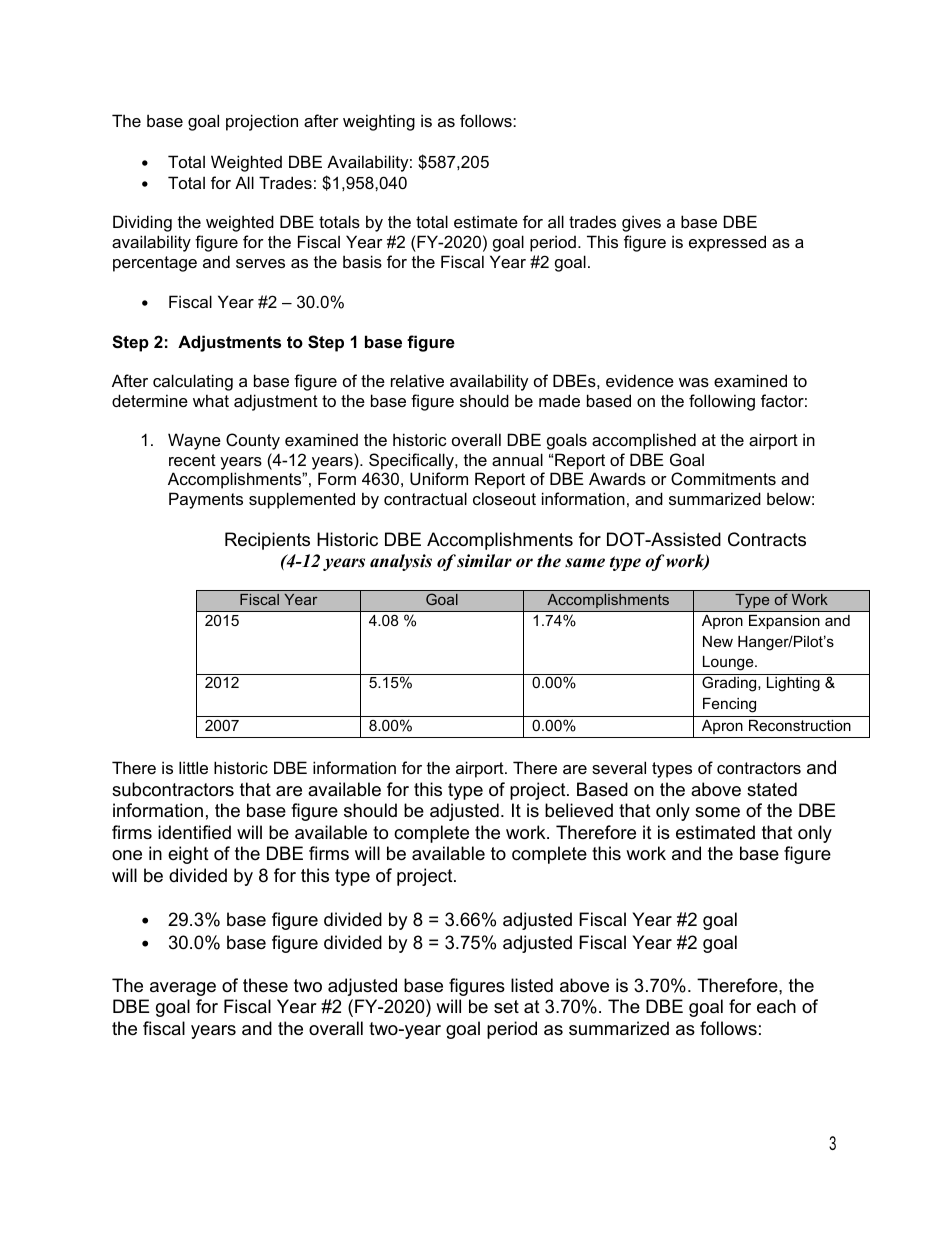 The image size is (952, 1233). Describe the element at coordinates (362, 261) in the screenshot. I see `basis` at that location.
